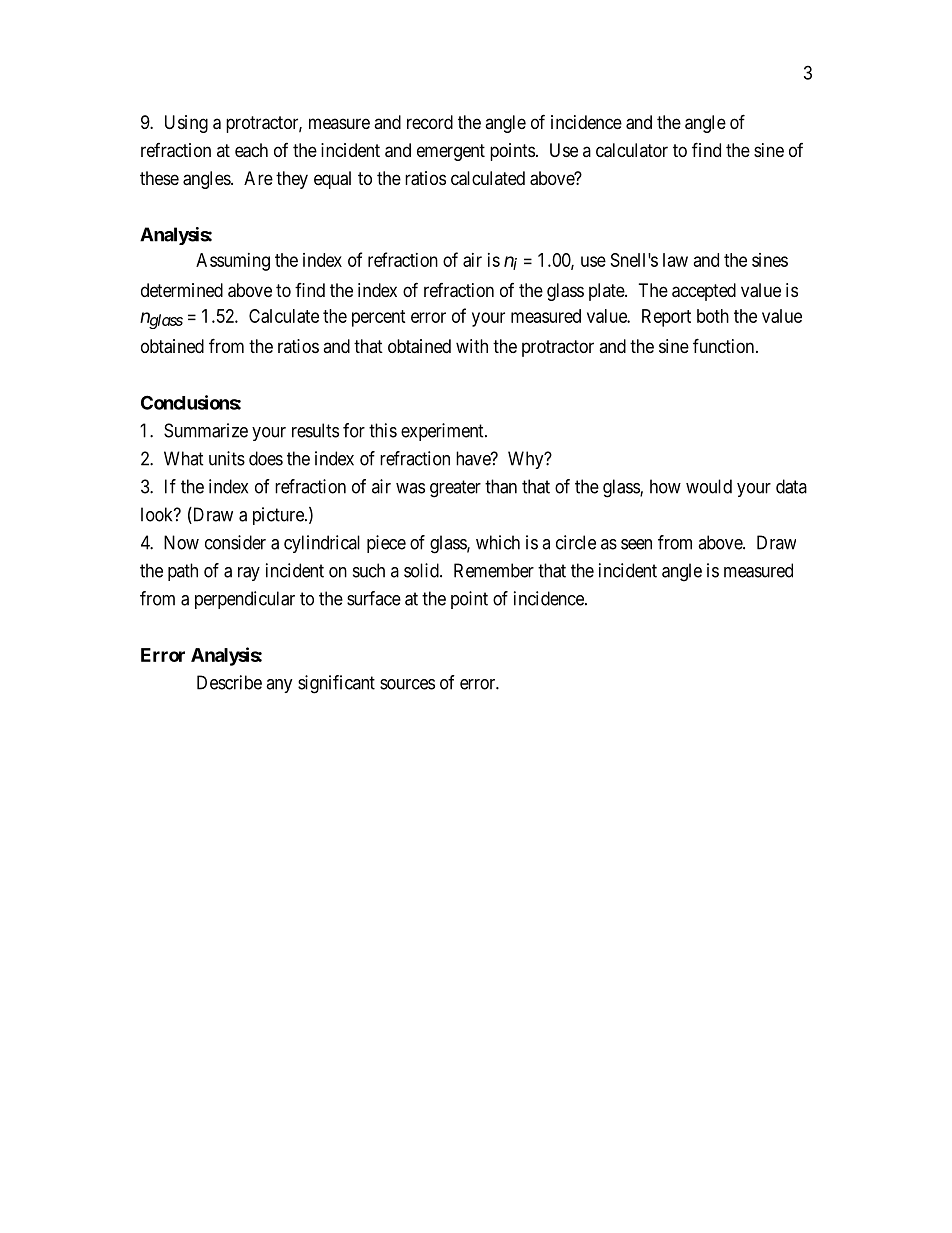 The width and height of the document is (952, 1233). I want to click on function, so click(725, 345).
